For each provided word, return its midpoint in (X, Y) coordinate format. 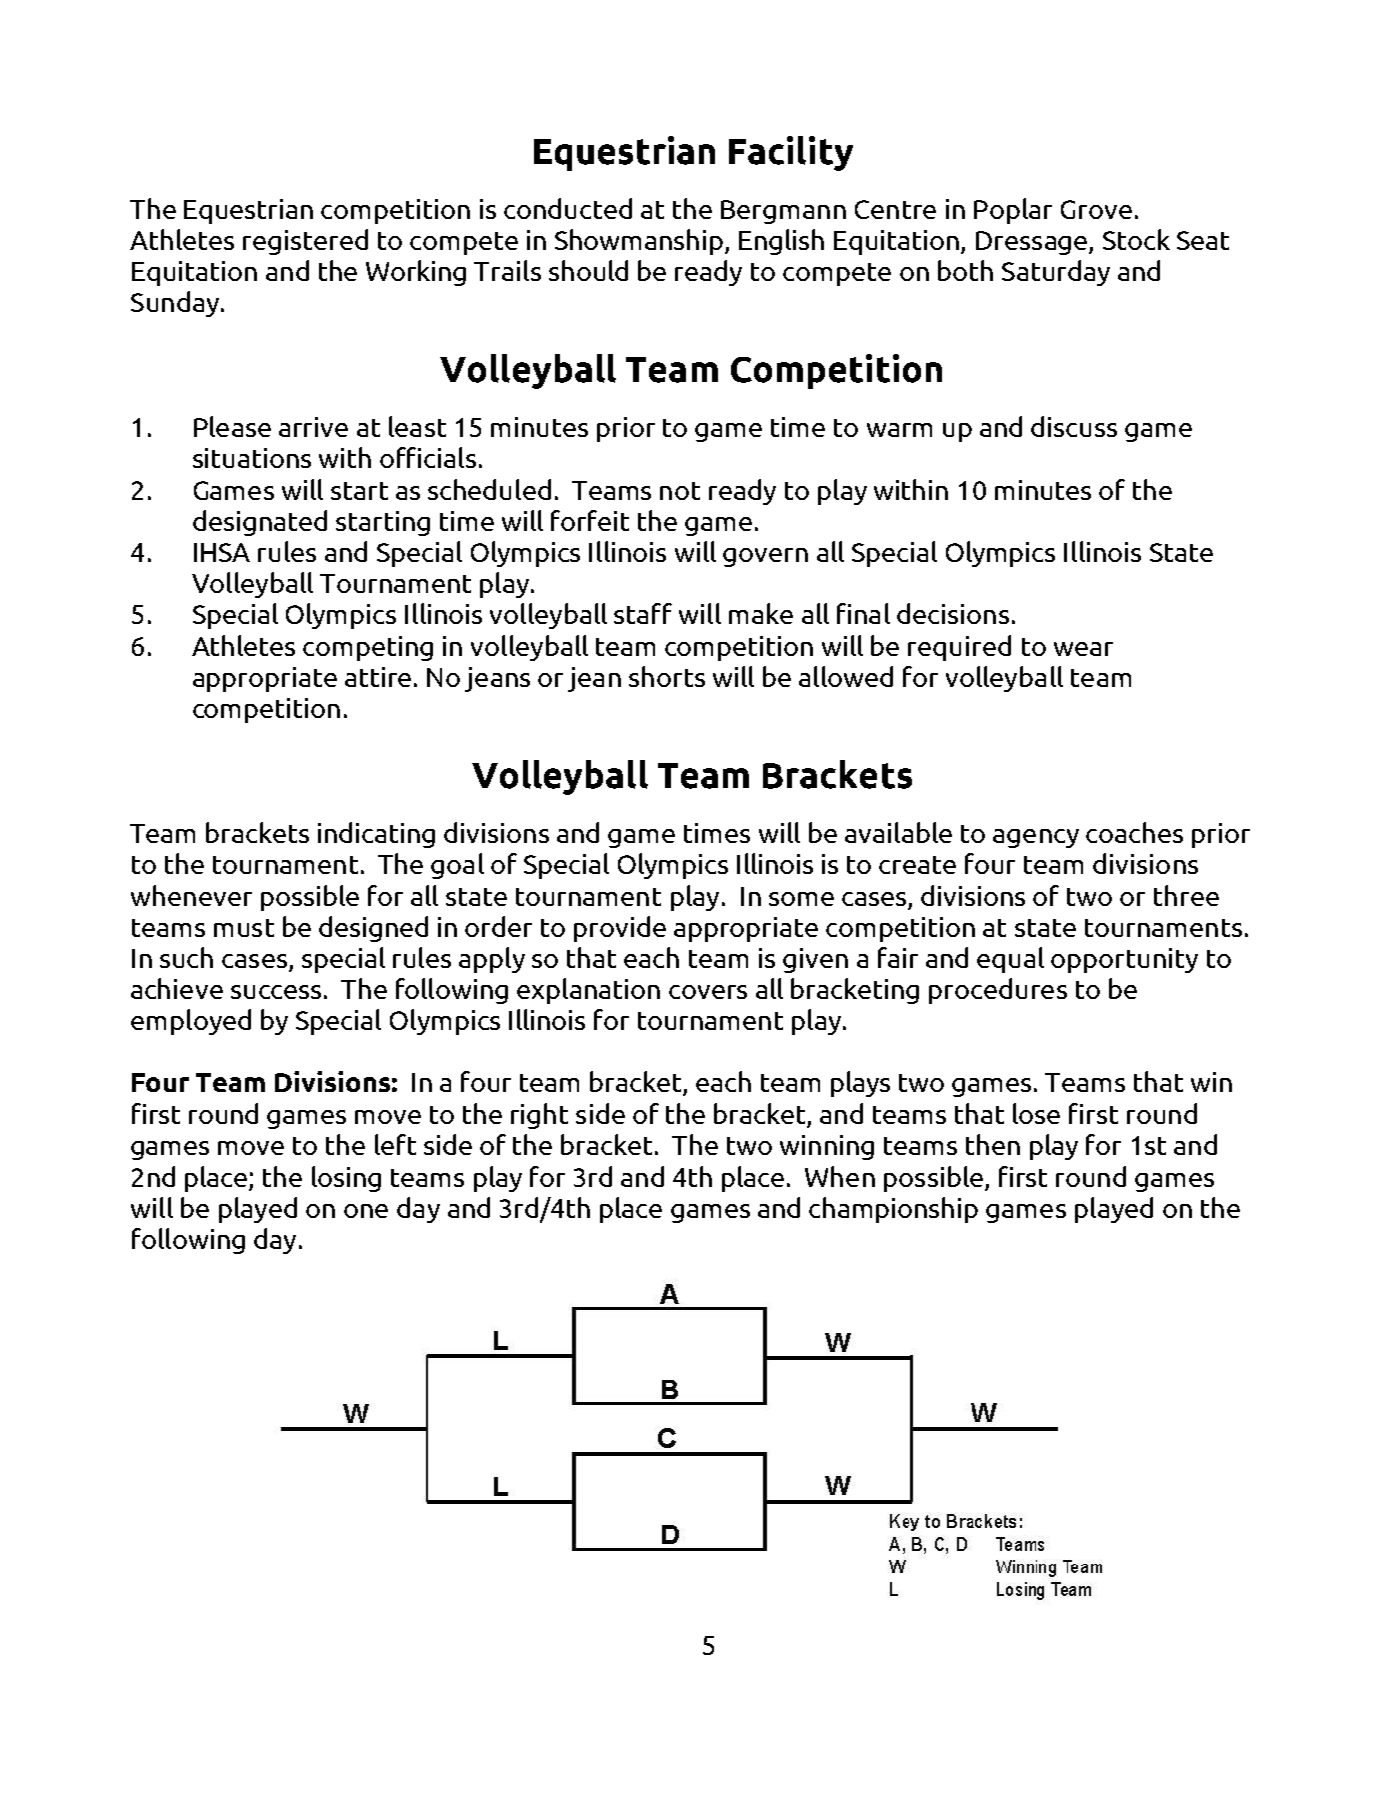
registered (305, 242)
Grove (1096, 209)
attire (378, 677)
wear (1083, 649)
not (680, 491)
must (244, 928)
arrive (313, 427)
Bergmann (783, 212)
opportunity (1124, 960)
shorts (667, 676)
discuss (1074, 426)
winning (827, 1147)
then (993, 1144)
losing (346, 1179)
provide (620, 929)
